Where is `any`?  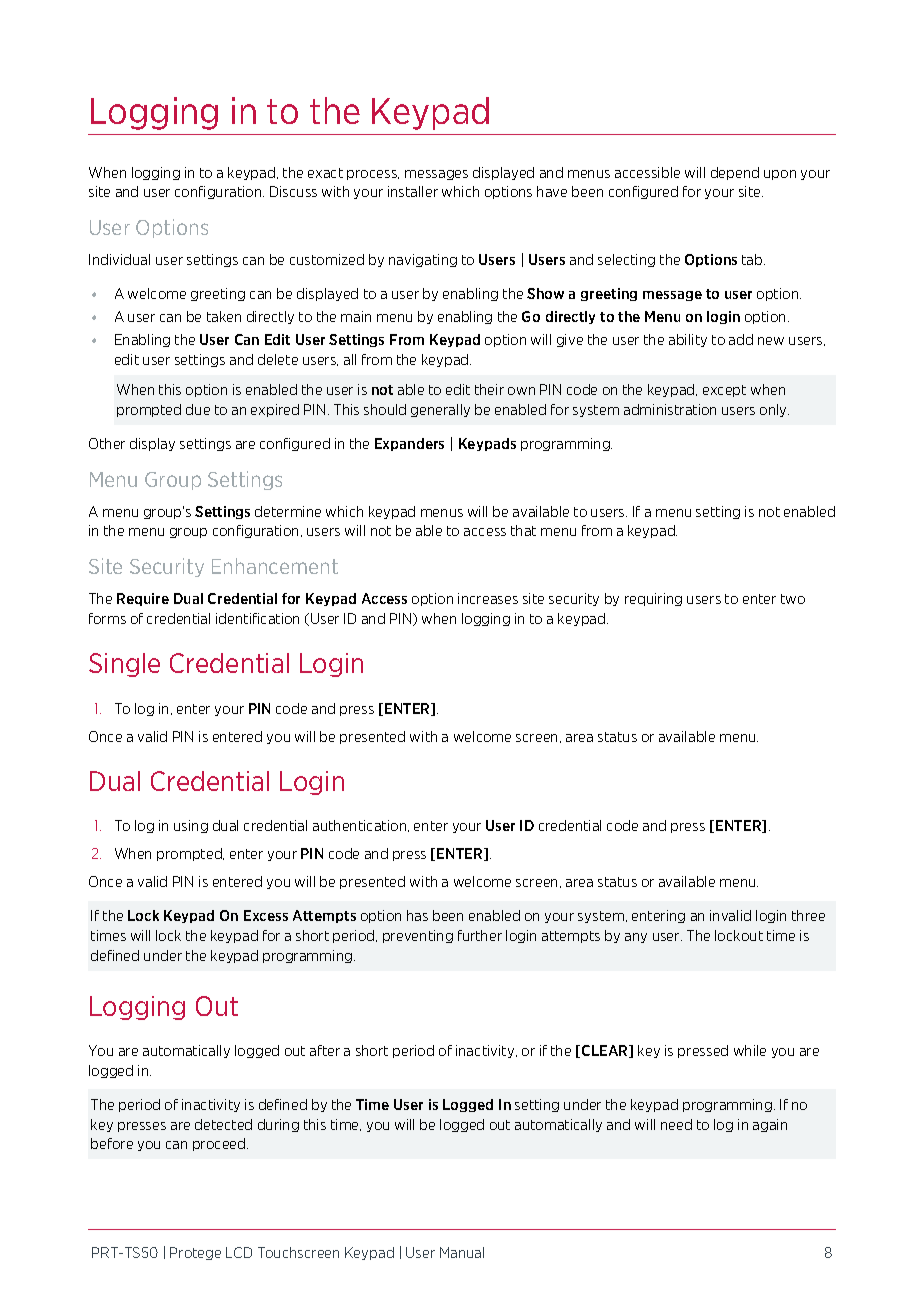 any is located at coordinates (636, 938).
